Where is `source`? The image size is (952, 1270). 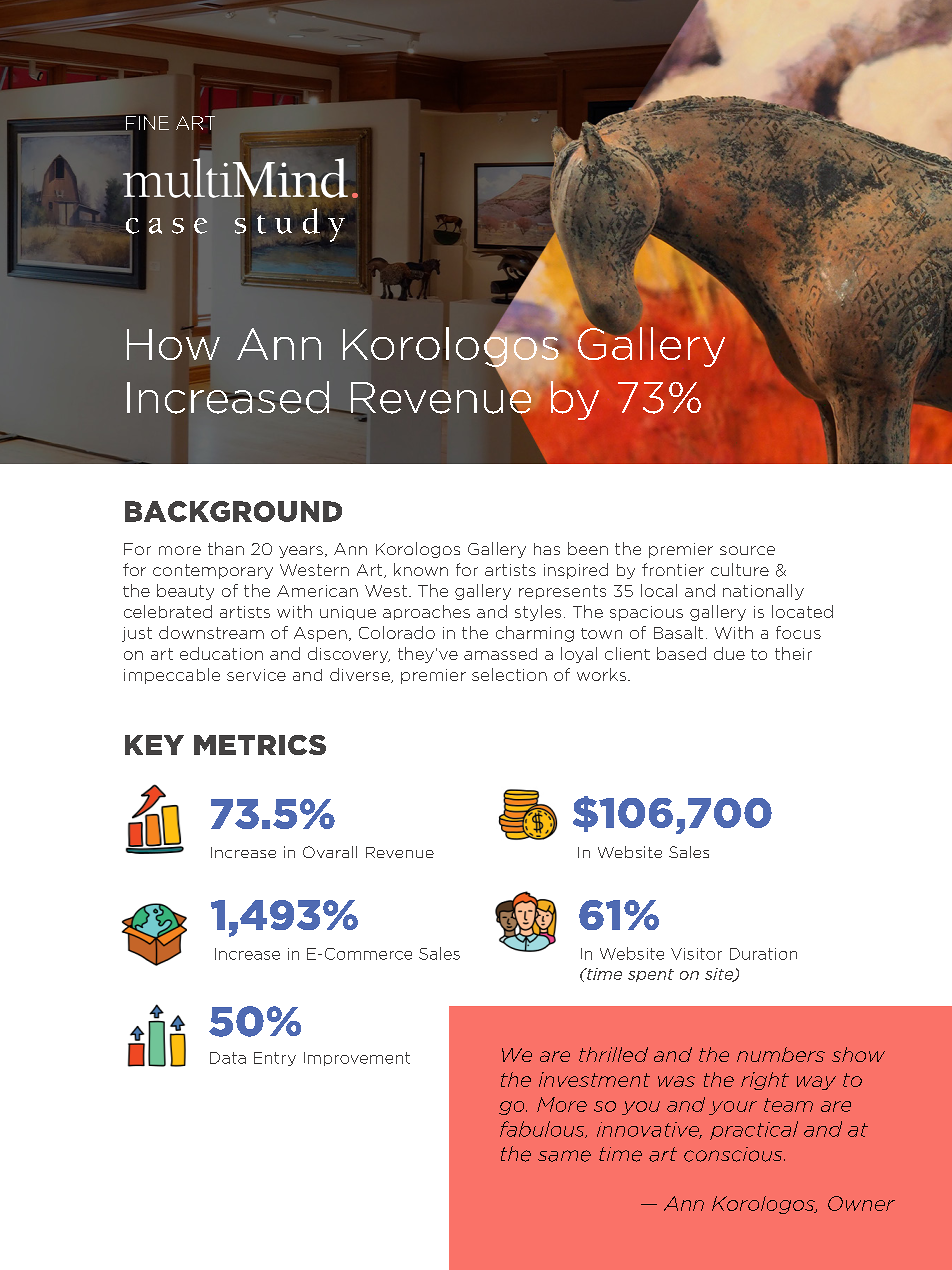
source is located at coordinates (747, 550).
